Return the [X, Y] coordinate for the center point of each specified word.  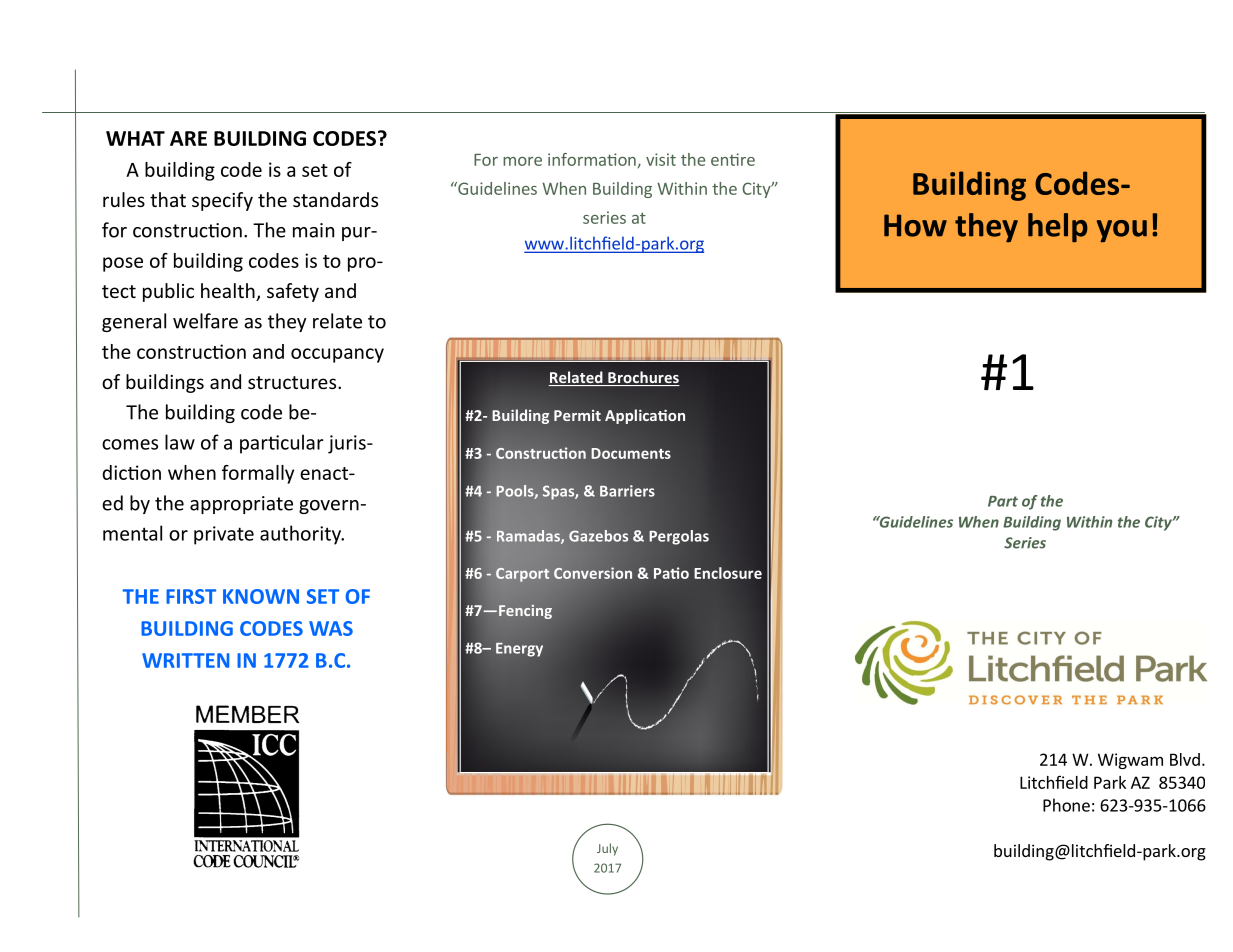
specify [222, 201]
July [607, 849]
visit [661, 159]
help [1058, 227]
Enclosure [728, 573]
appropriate [241, 505]
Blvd [1185, 759]
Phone [1066, 805]
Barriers [627, 491]
